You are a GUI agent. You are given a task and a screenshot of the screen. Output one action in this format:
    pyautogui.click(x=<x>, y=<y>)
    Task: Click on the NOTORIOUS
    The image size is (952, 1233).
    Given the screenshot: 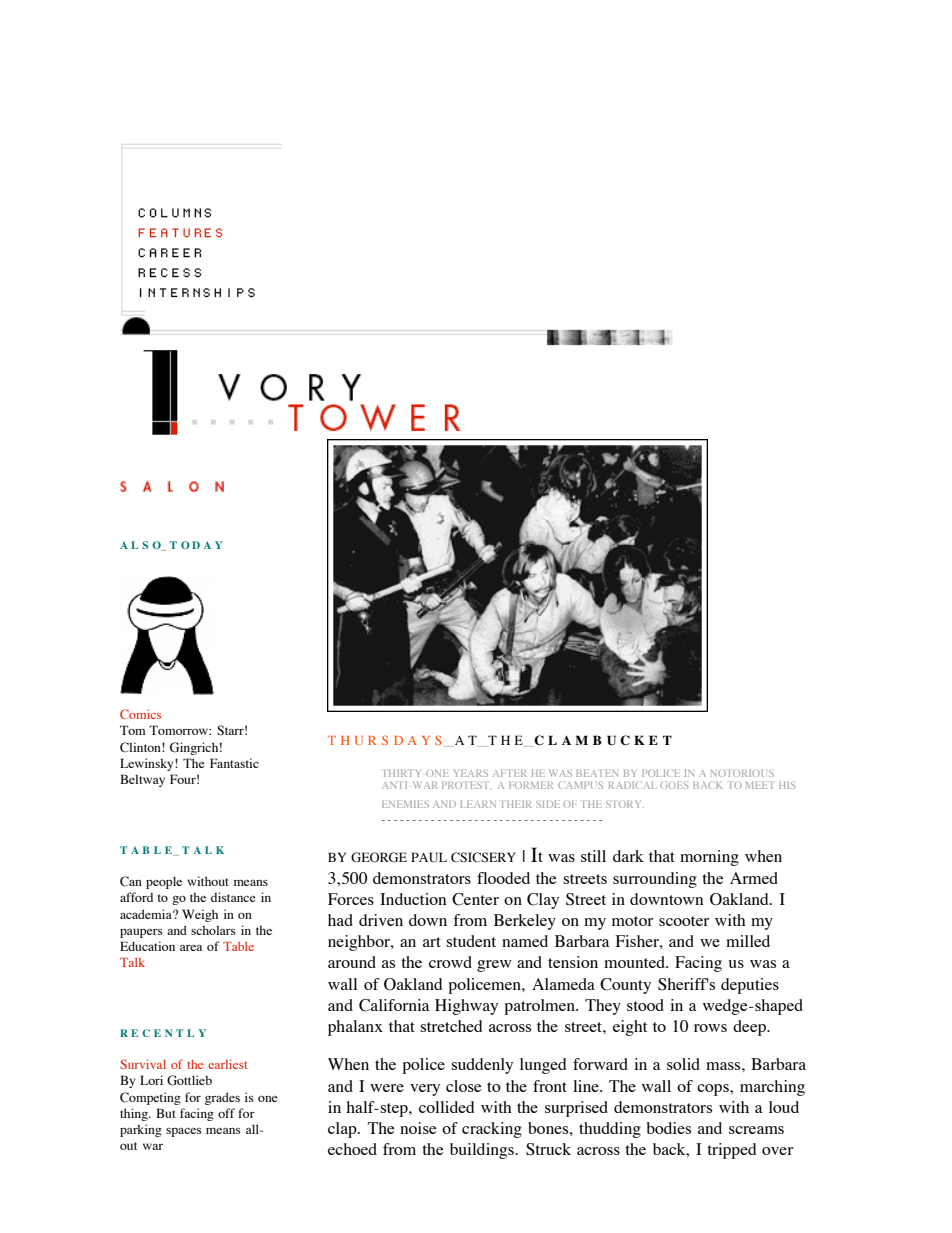 What is the action you would take?
    pyautogui.click(x=742, y=773)
